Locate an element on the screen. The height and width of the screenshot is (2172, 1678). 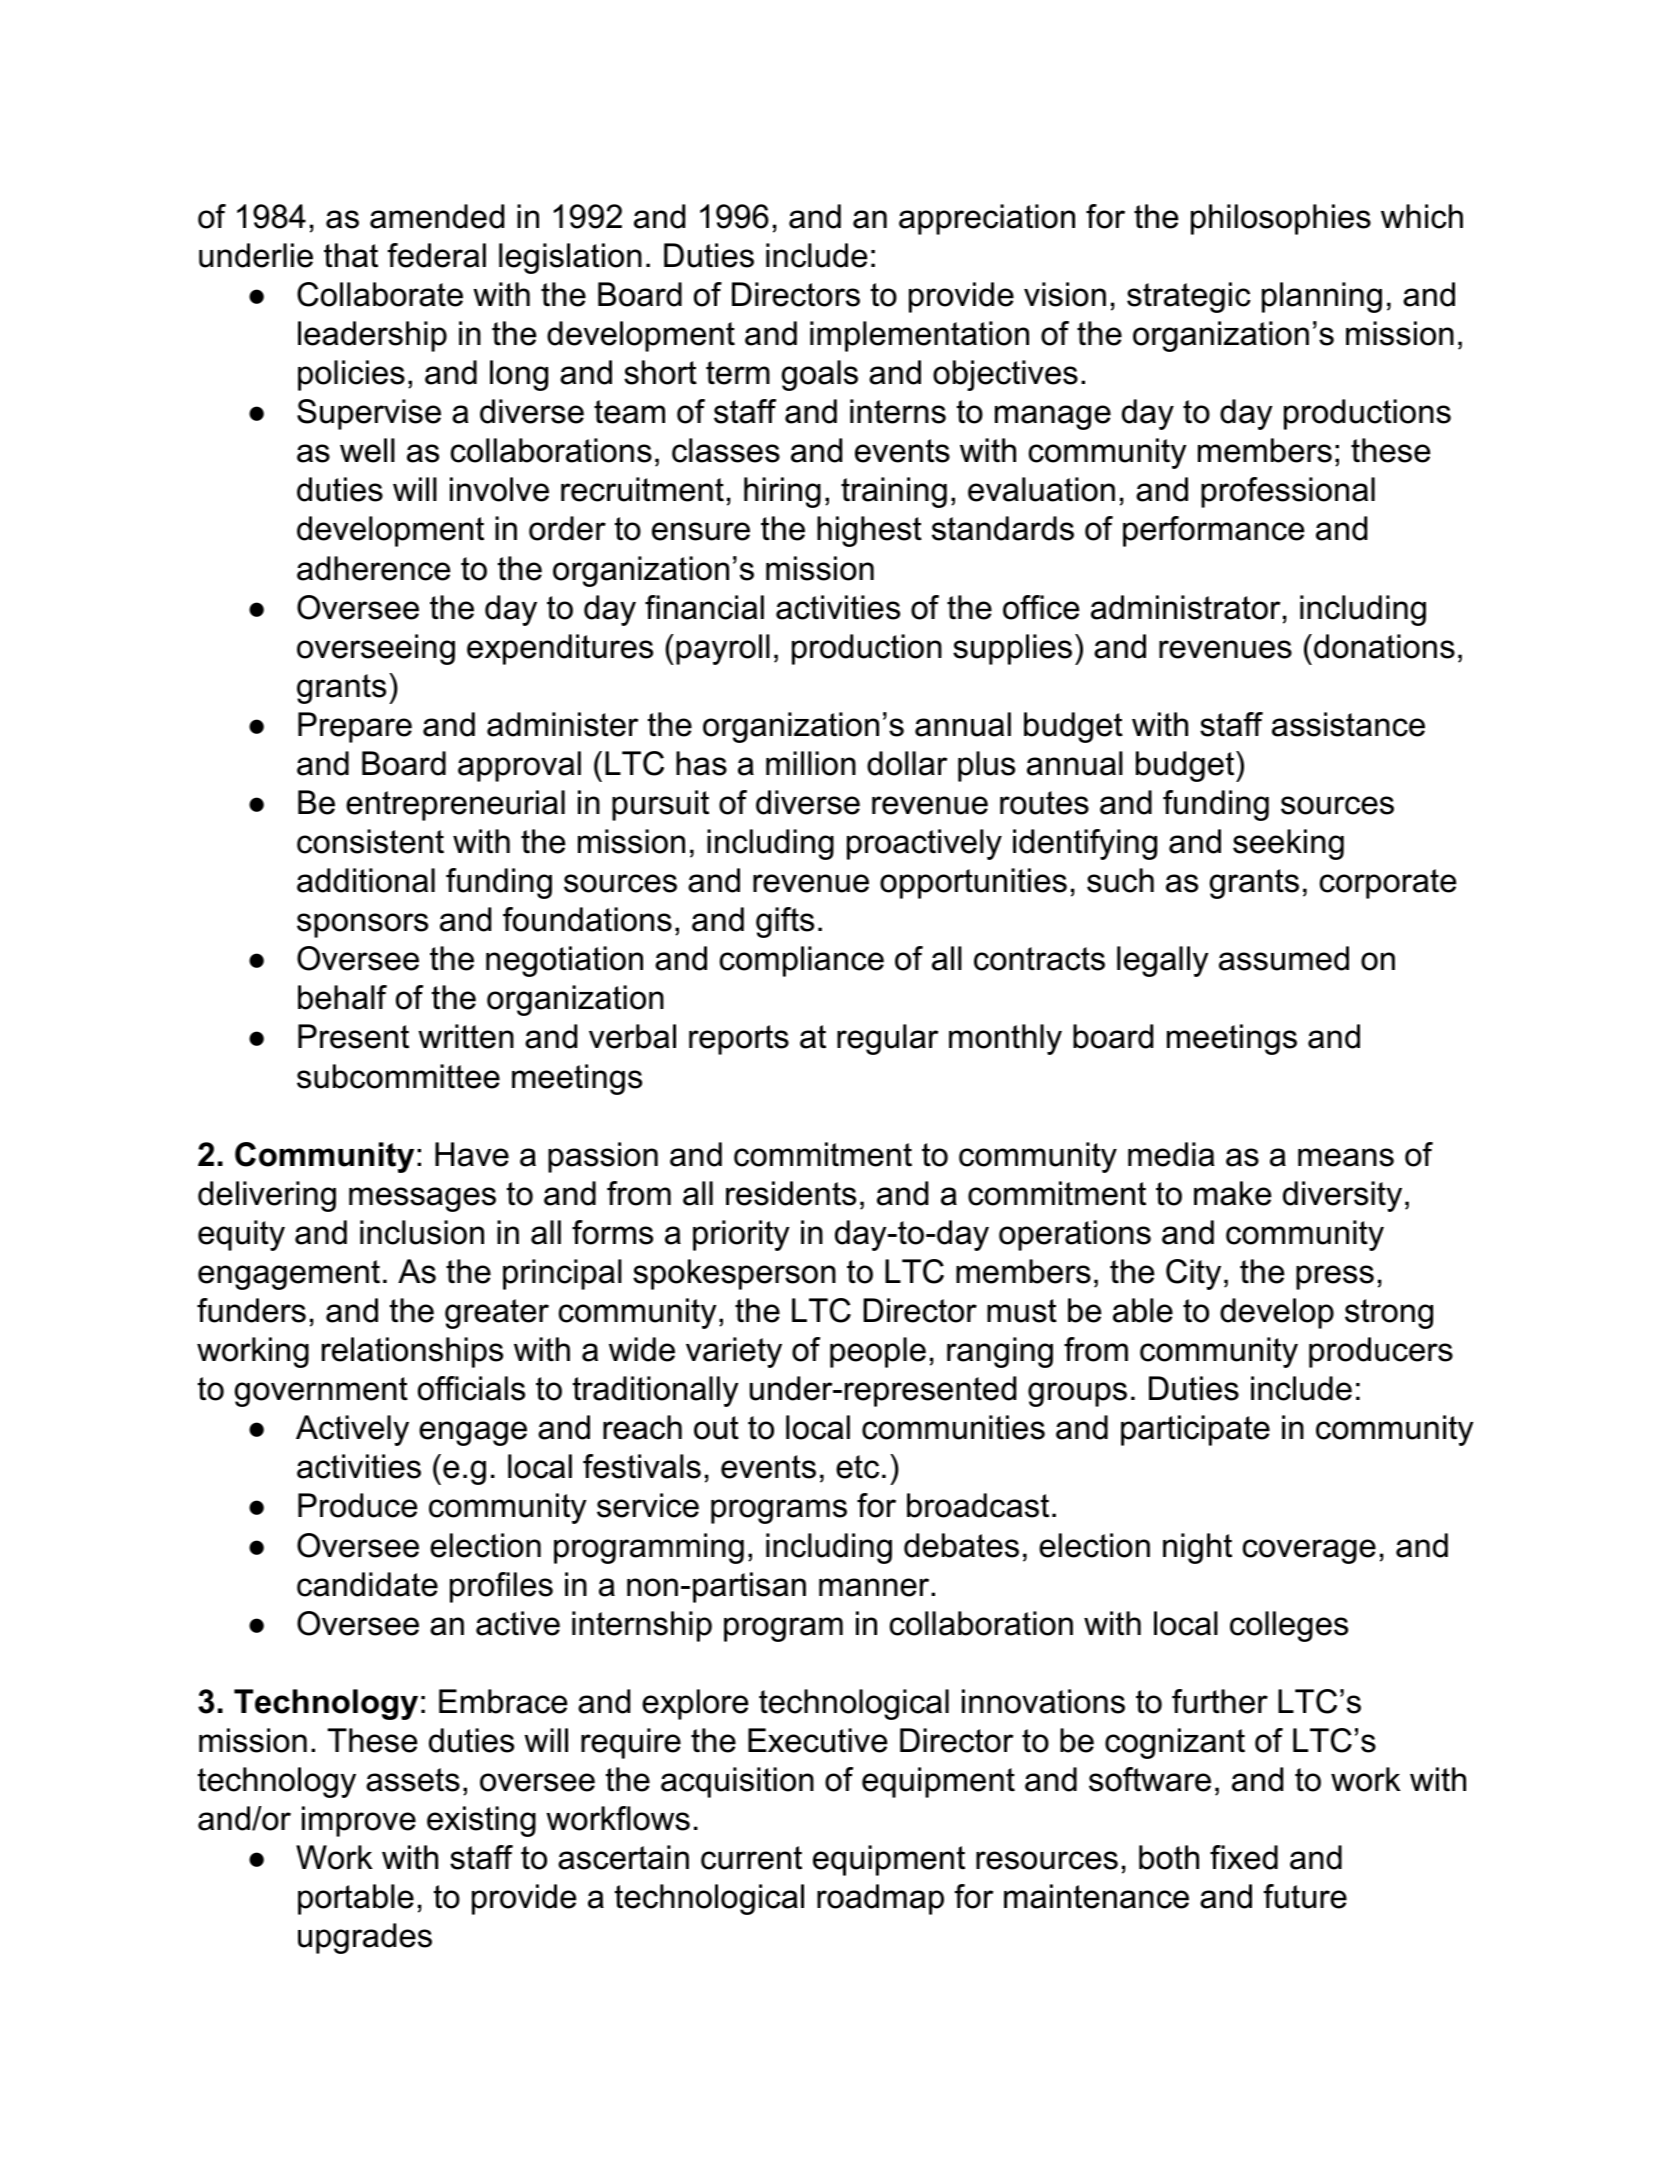
planning is located at coordinates (1322, 297).
